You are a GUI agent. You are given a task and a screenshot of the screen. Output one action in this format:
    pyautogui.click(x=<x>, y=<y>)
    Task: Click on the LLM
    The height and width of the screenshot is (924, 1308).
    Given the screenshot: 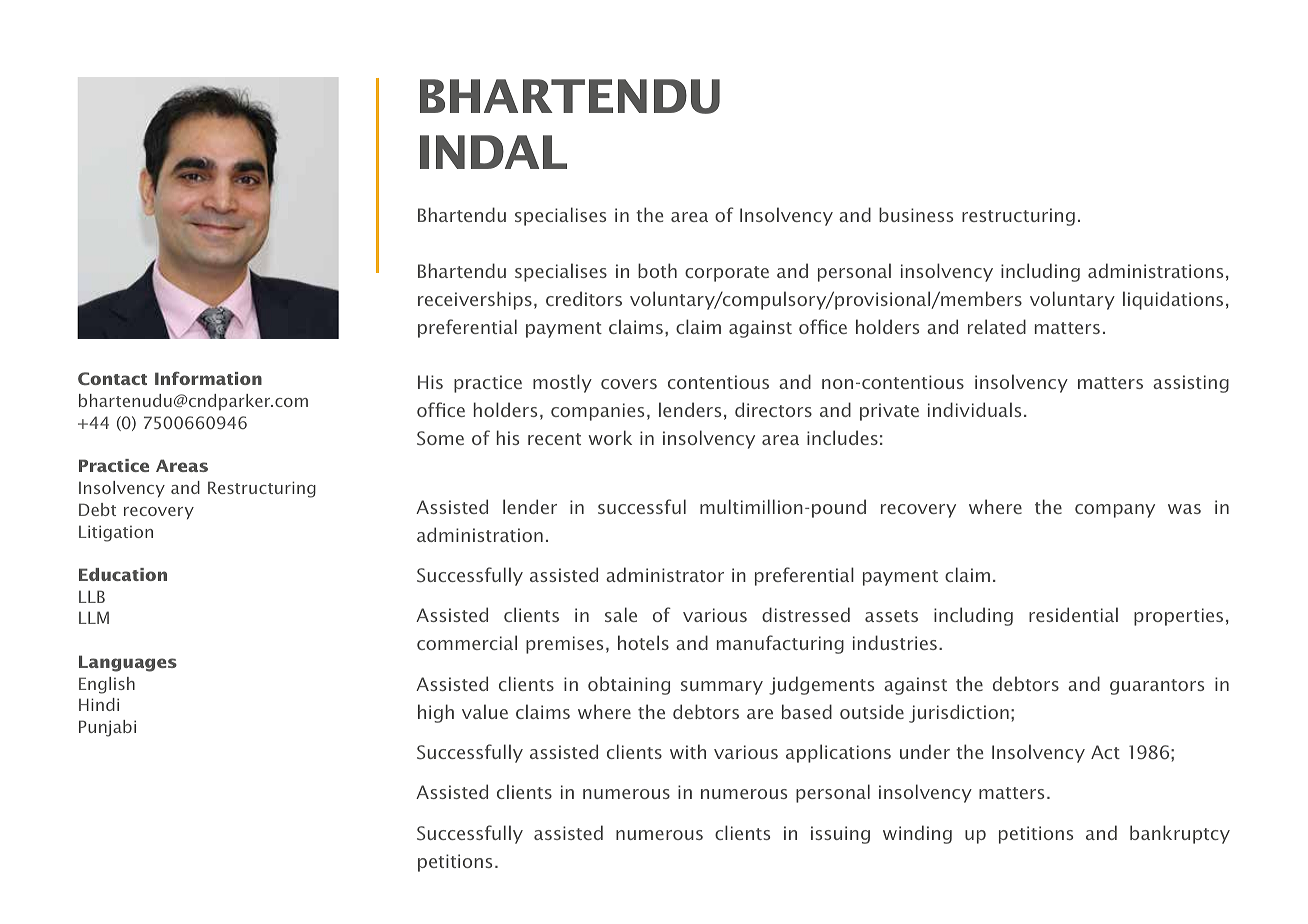 What is the action you would take?
    pyautogui.click(x=94, y=617)
